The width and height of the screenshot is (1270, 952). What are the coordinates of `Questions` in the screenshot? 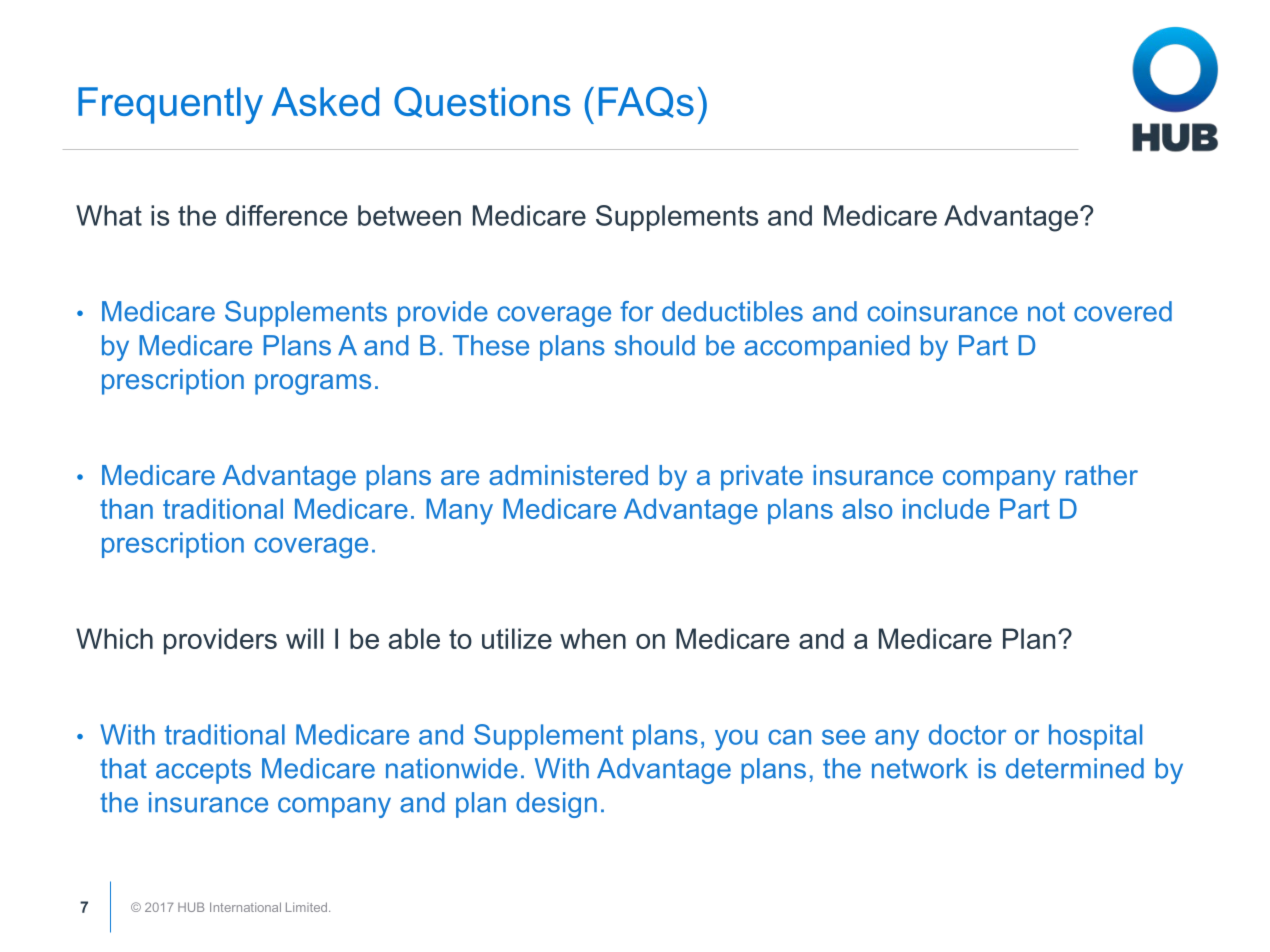 It's located at (482, 102).
